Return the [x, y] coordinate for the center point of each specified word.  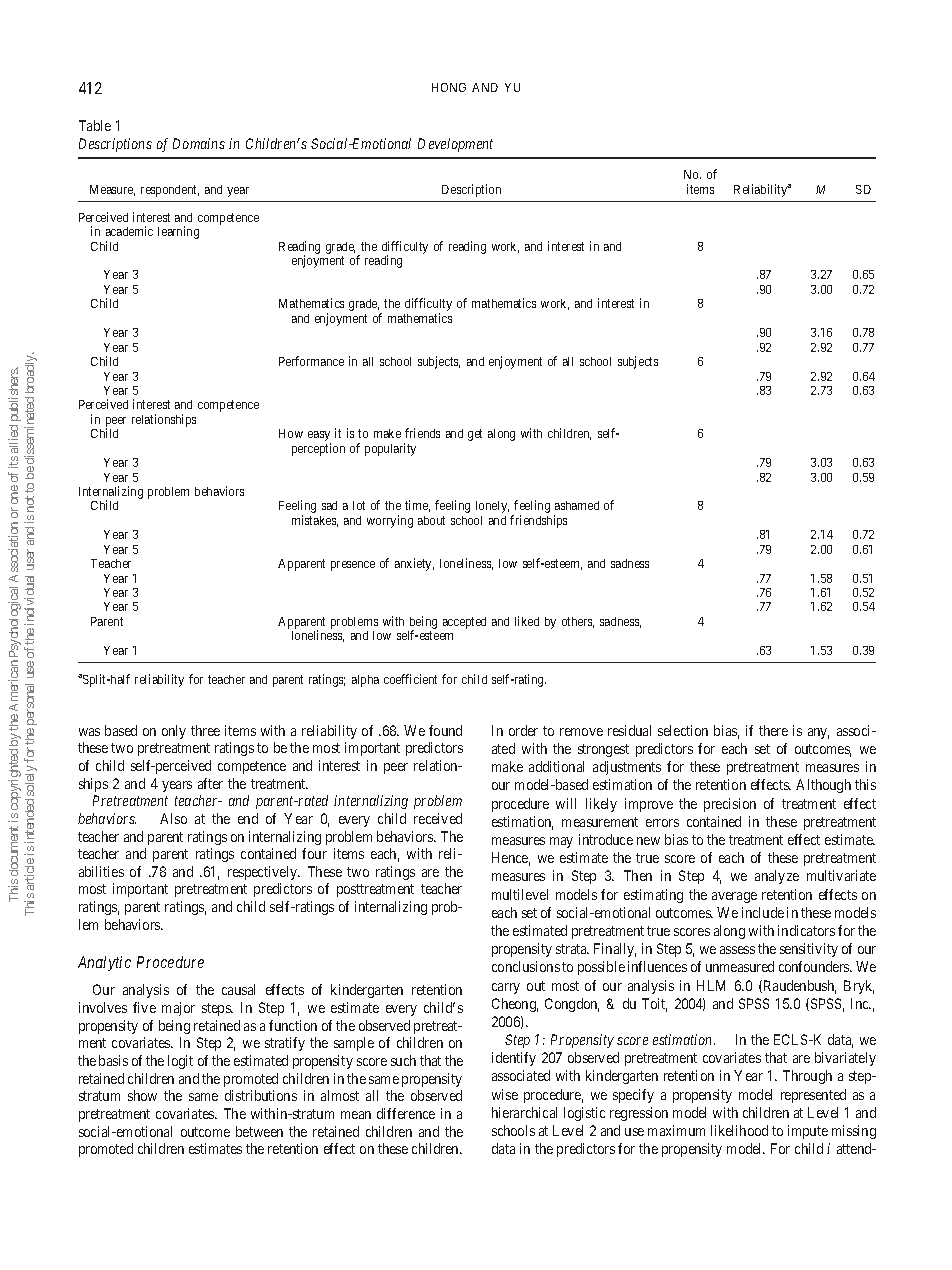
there [773, 730]
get [475, 435]
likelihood [739, 1130]
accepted [464, 623]
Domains [199, 143]
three [205, 730]
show [142, 1095]
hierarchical [524, 1112]
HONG [449, 87]
